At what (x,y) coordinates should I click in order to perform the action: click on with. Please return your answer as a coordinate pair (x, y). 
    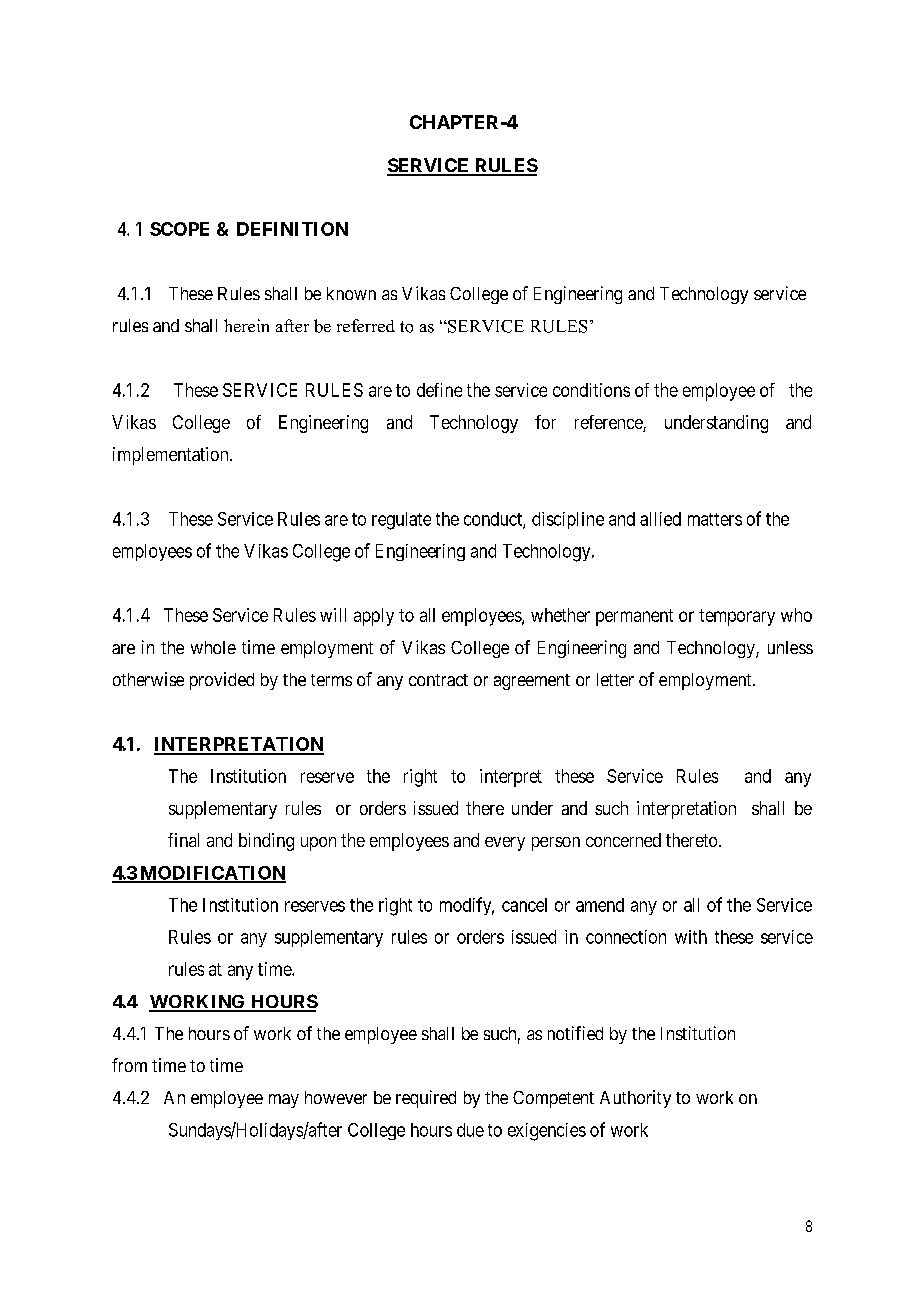
    Looking at the image, I should click on (691, 937).
